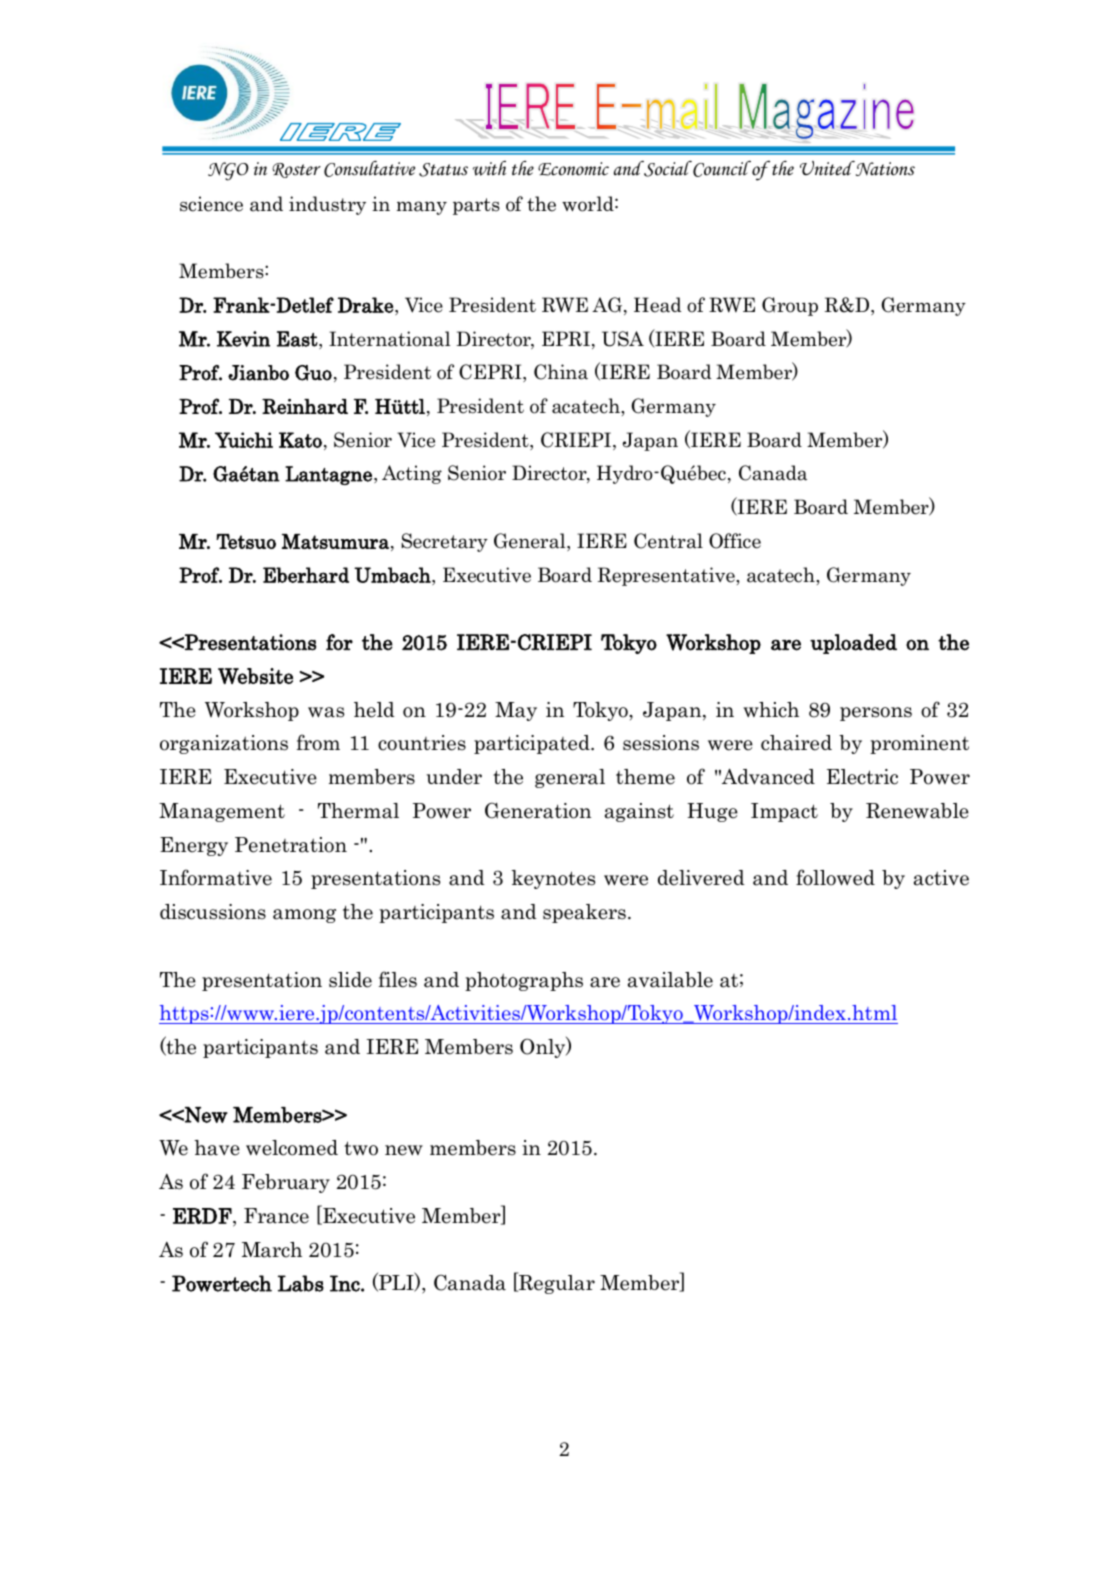  What do you see at coordinates (272, 1250) in the image?
I see `March` at bounding box center [272, 1250].
